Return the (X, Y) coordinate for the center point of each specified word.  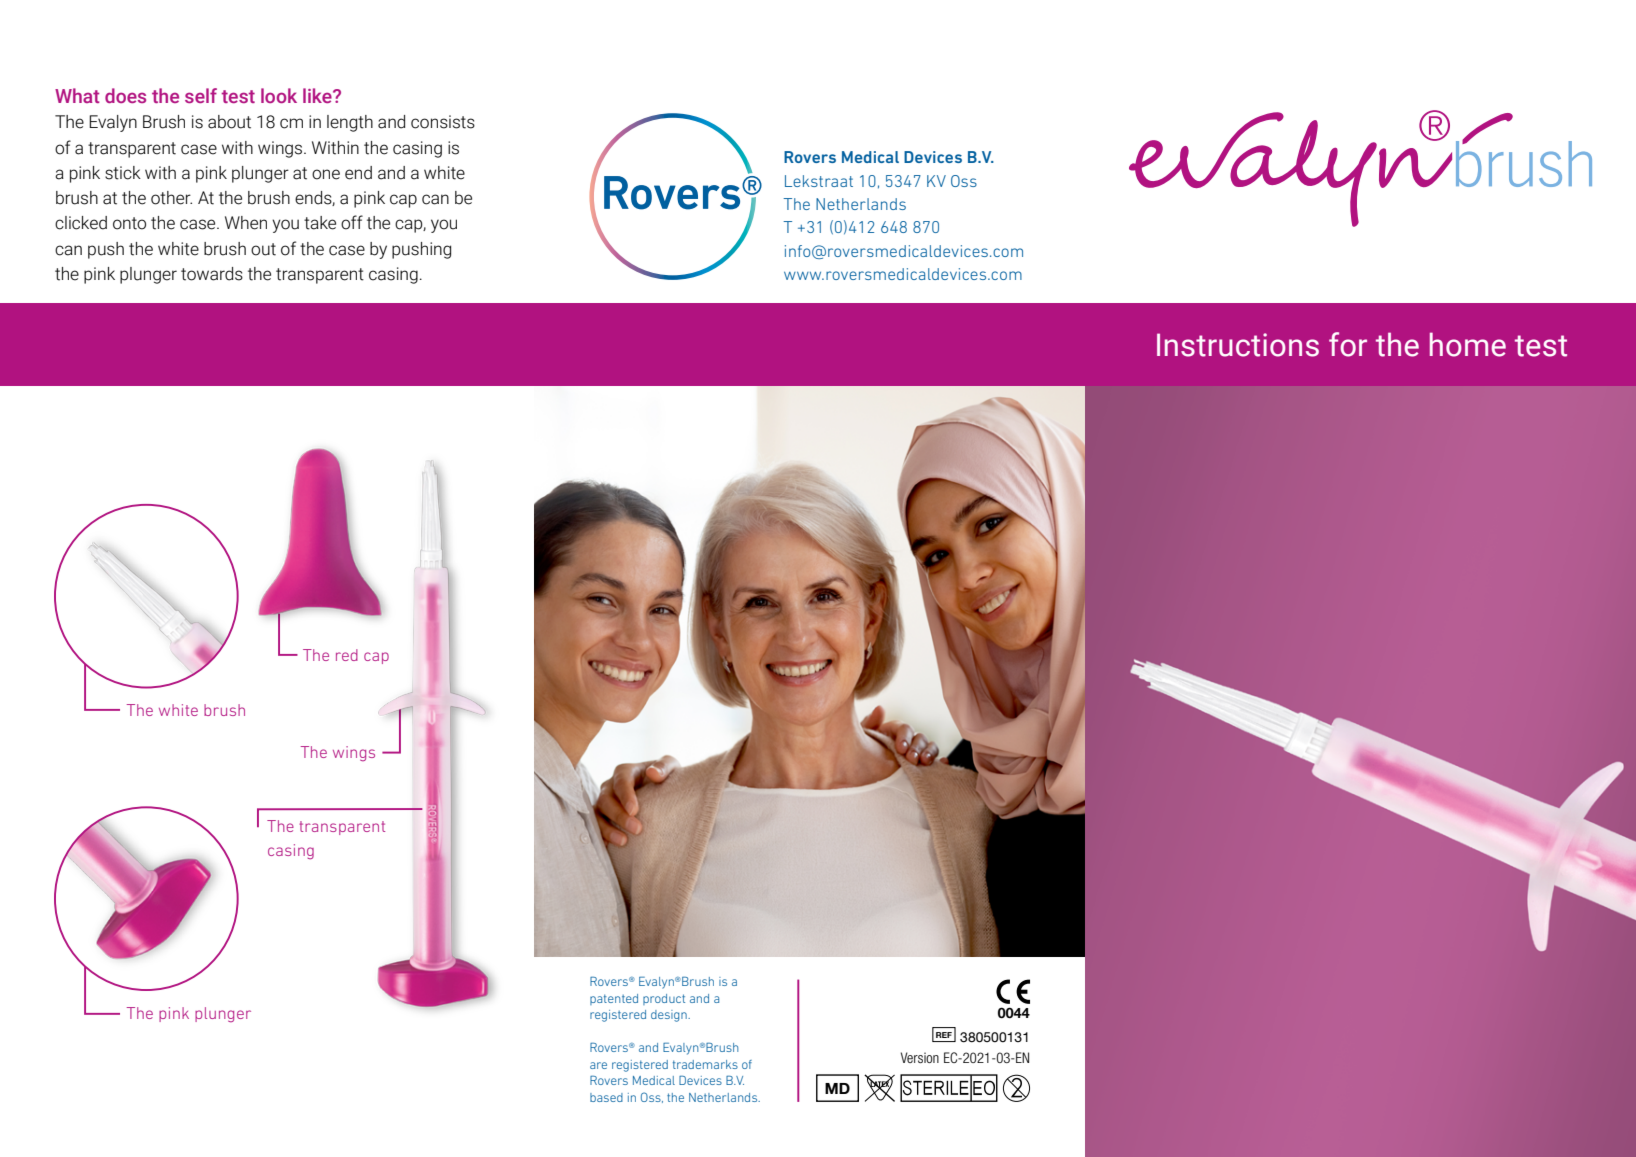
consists (443, 122)
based (606, 1097)
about (229, 122)
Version (920, 1057)
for (1348, 344)
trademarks (705, 1064)
